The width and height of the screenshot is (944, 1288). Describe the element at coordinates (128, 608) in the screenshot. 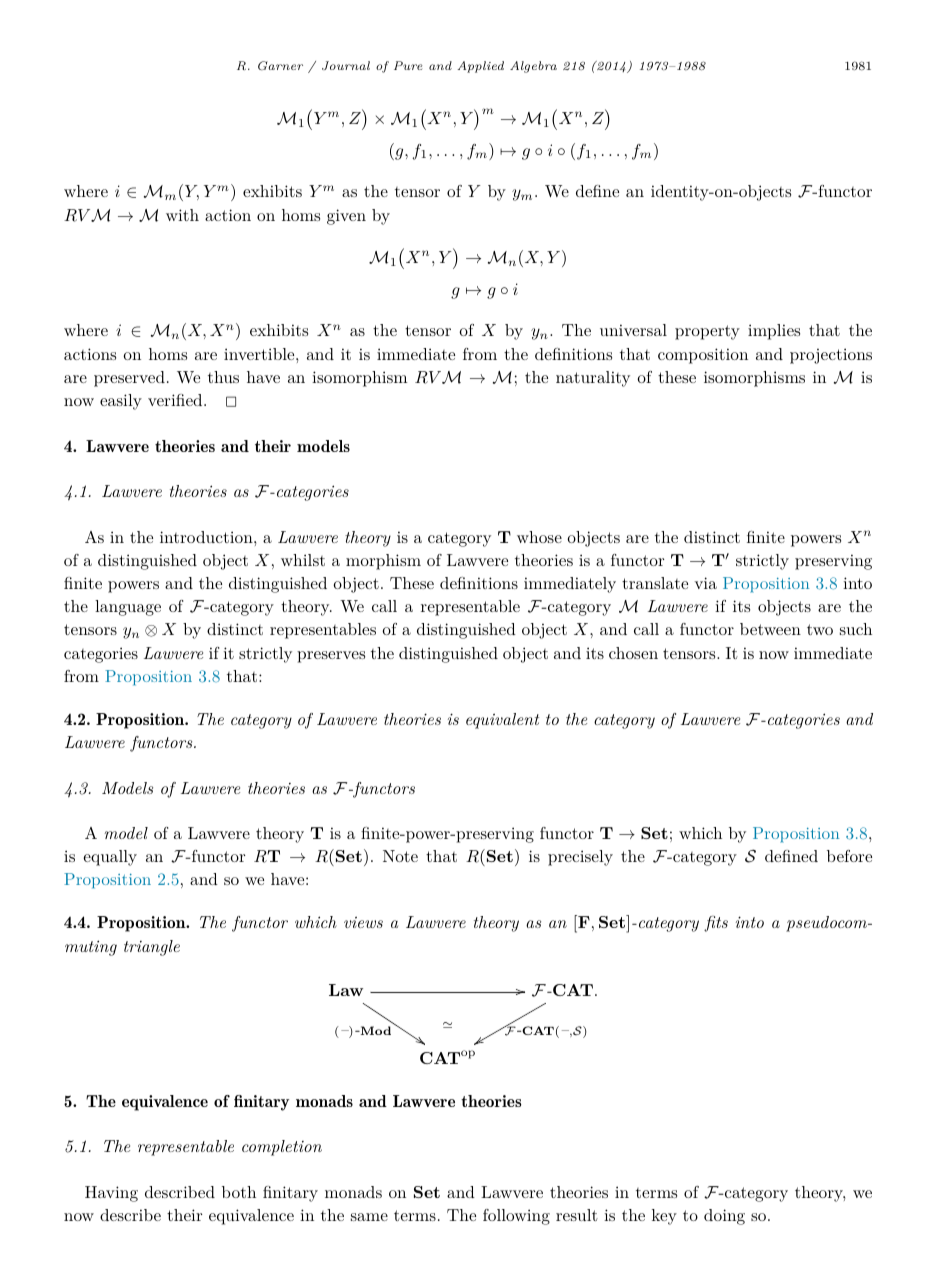

I see `language` at that location.
